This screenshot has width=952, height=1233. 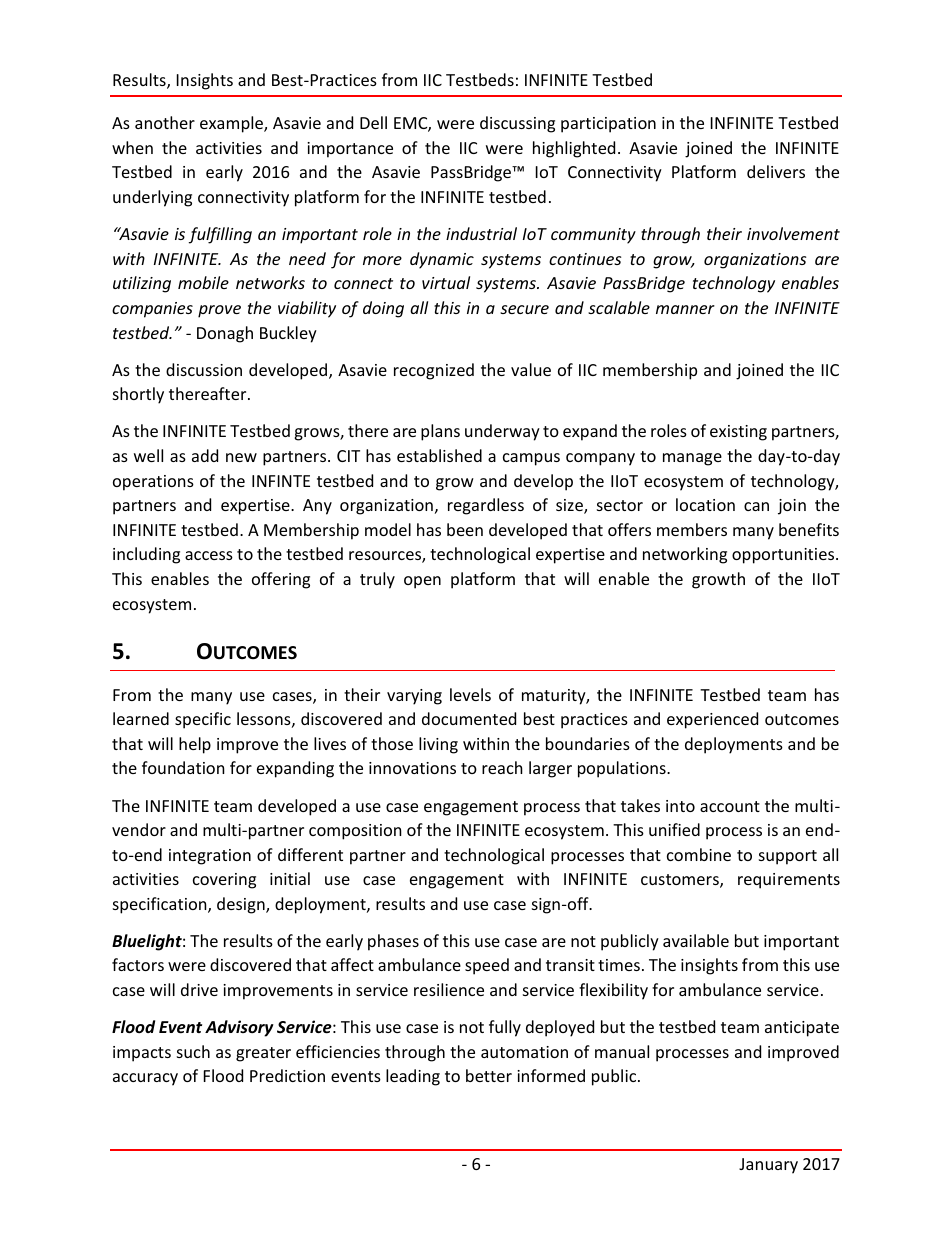 I want to click on levels, so click(x=470, y=694).
